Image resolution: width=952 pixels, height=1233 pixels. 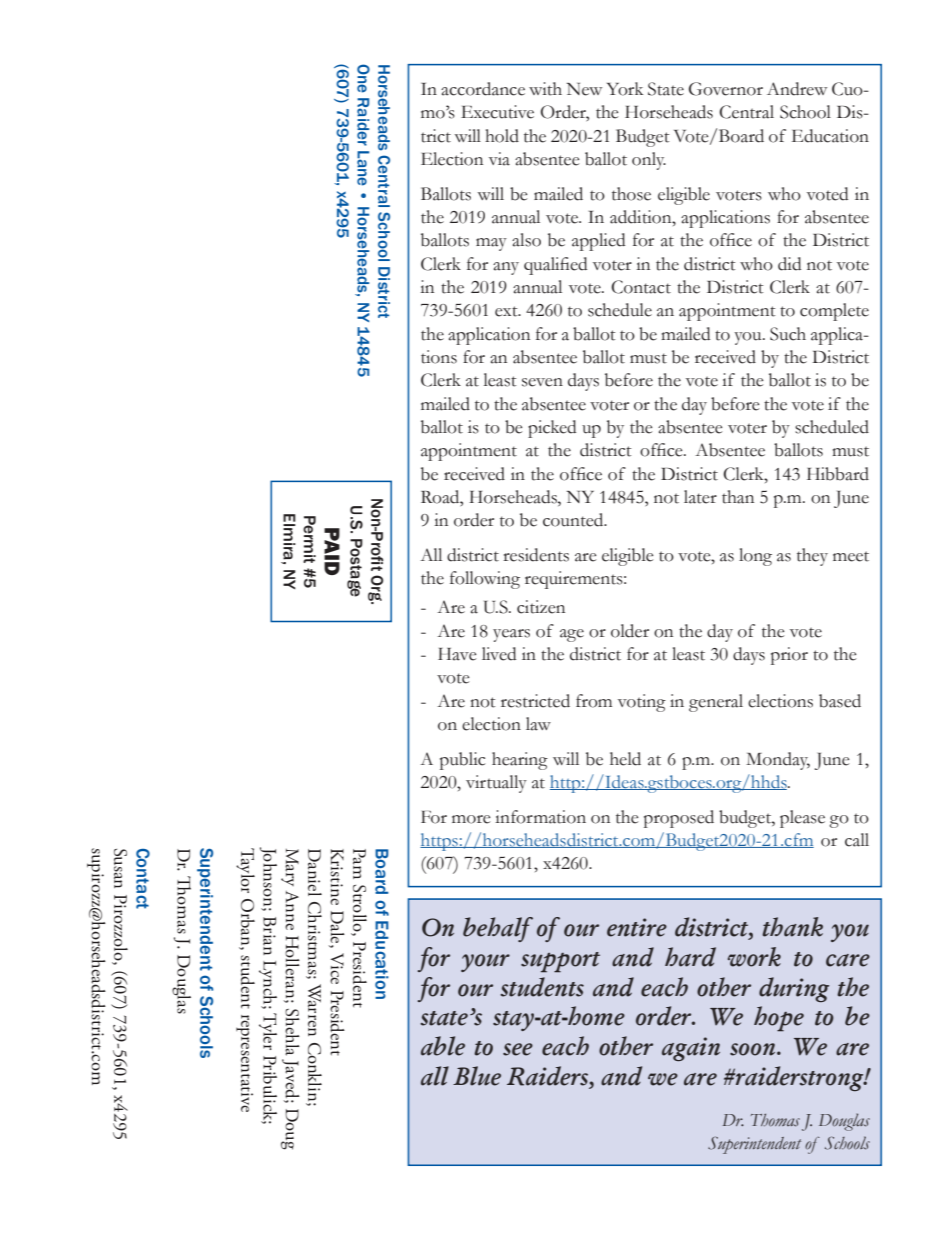 I want to click on later, so click(x=700, y=497).
